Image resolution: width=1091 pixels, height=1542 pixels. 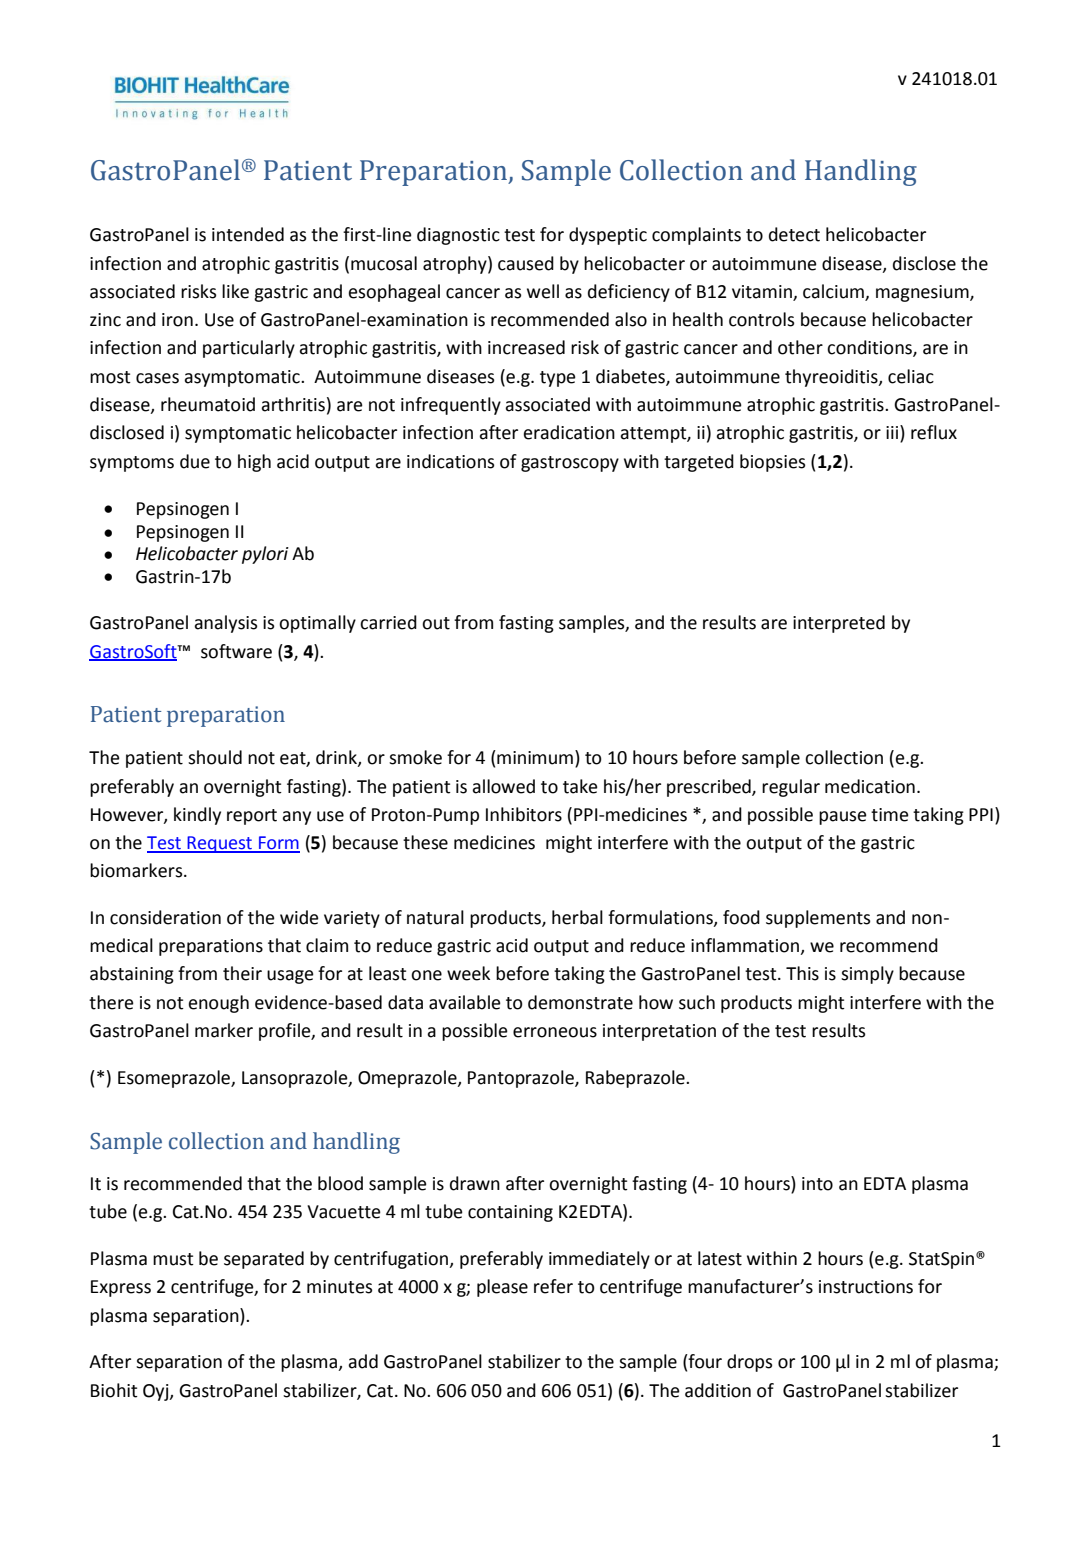 I want to click on kindly, so click(x=197, y=816).
